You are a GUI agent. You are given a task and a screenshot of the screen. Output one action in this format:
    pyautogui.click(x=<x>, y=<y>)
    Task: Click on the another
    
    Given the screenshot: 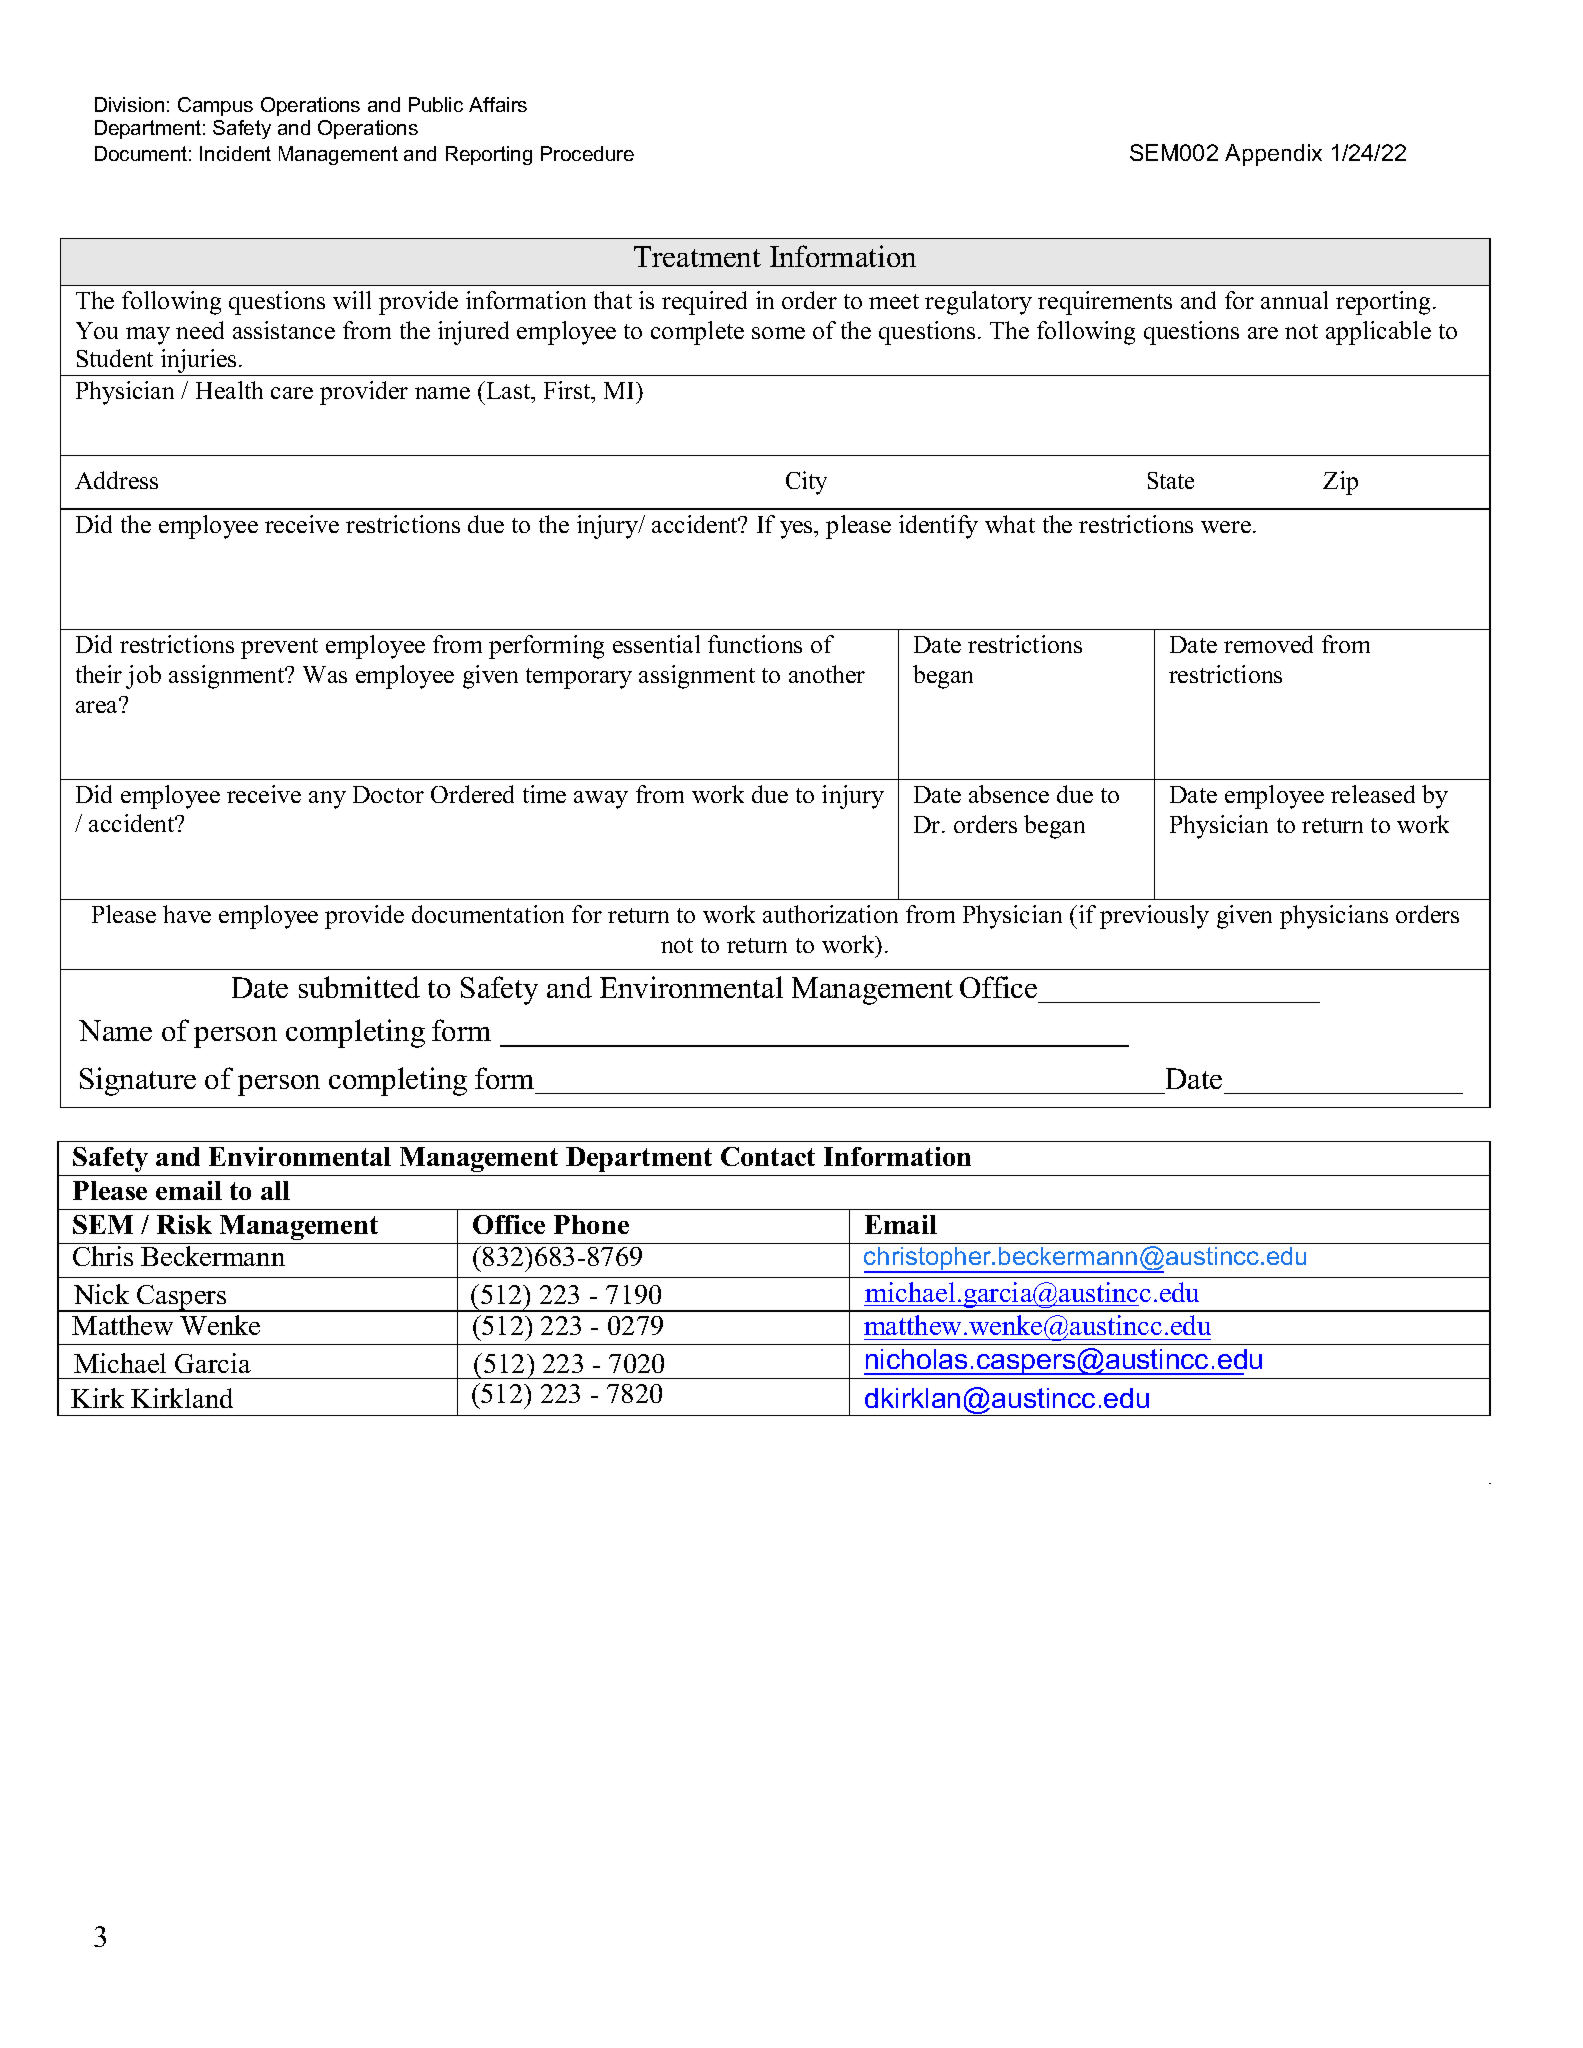 What is the action you would take?
    pyautogui.click(x=827, y=674)
